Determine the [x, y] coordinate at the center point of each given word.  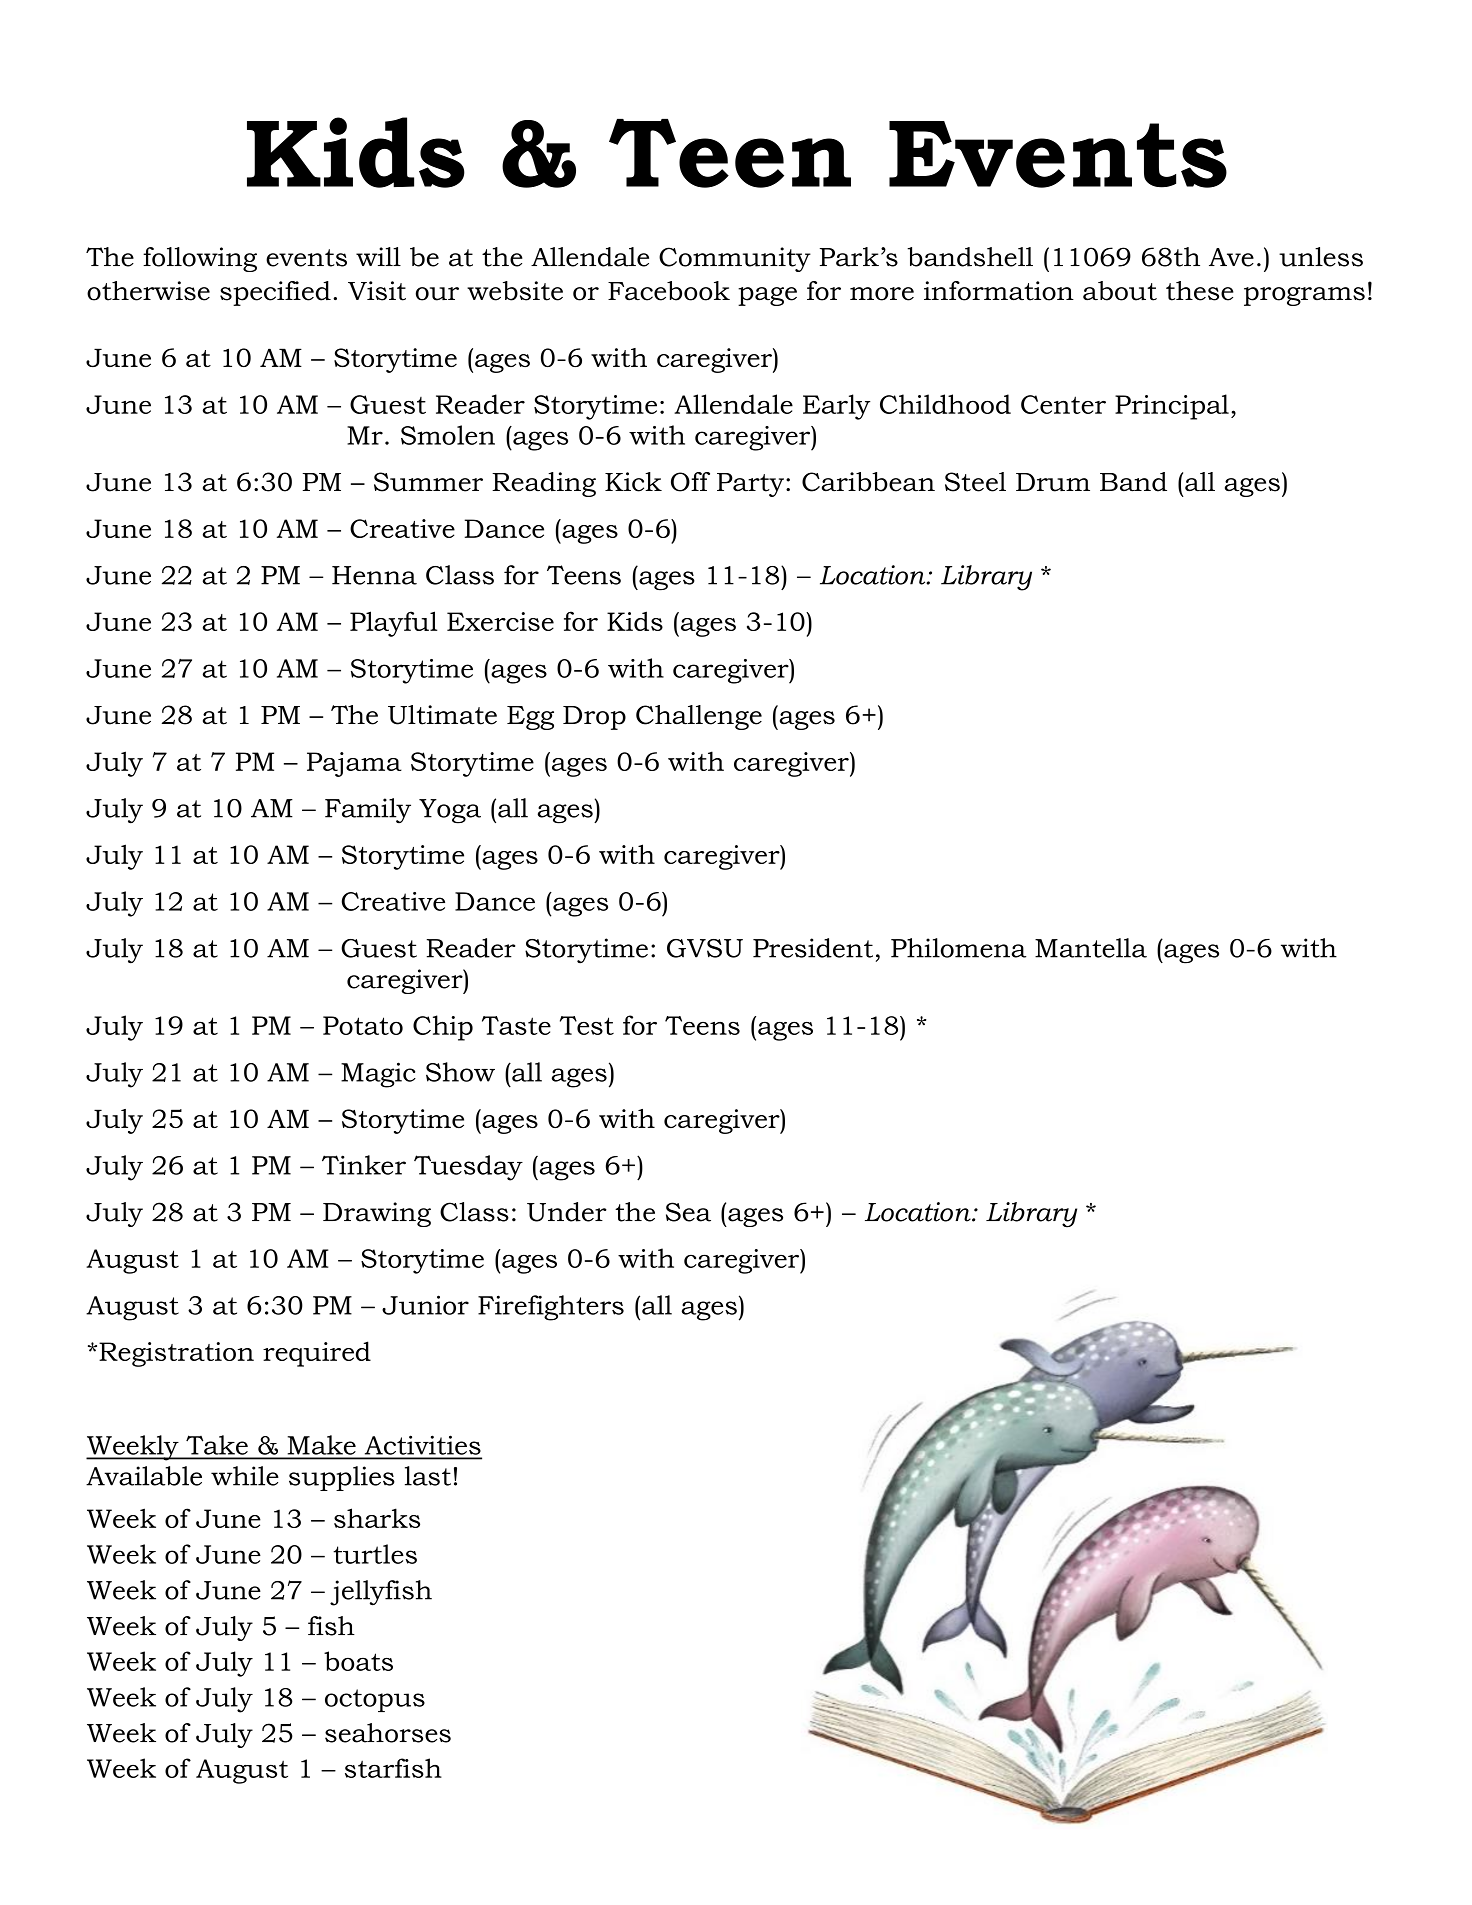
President [813, 948]
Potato [363, 1025]
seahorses [388, 1733]
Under [567, 1212]
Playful [393, 624]
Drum [1053, 482]
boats [358, 1661]
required [317, 1354]
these [1200, 291]
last [428, 1476]
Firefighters [551, 1308]
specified [275, 293]
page [767, 296]
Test [587, 1025]
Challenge [699, 717]
